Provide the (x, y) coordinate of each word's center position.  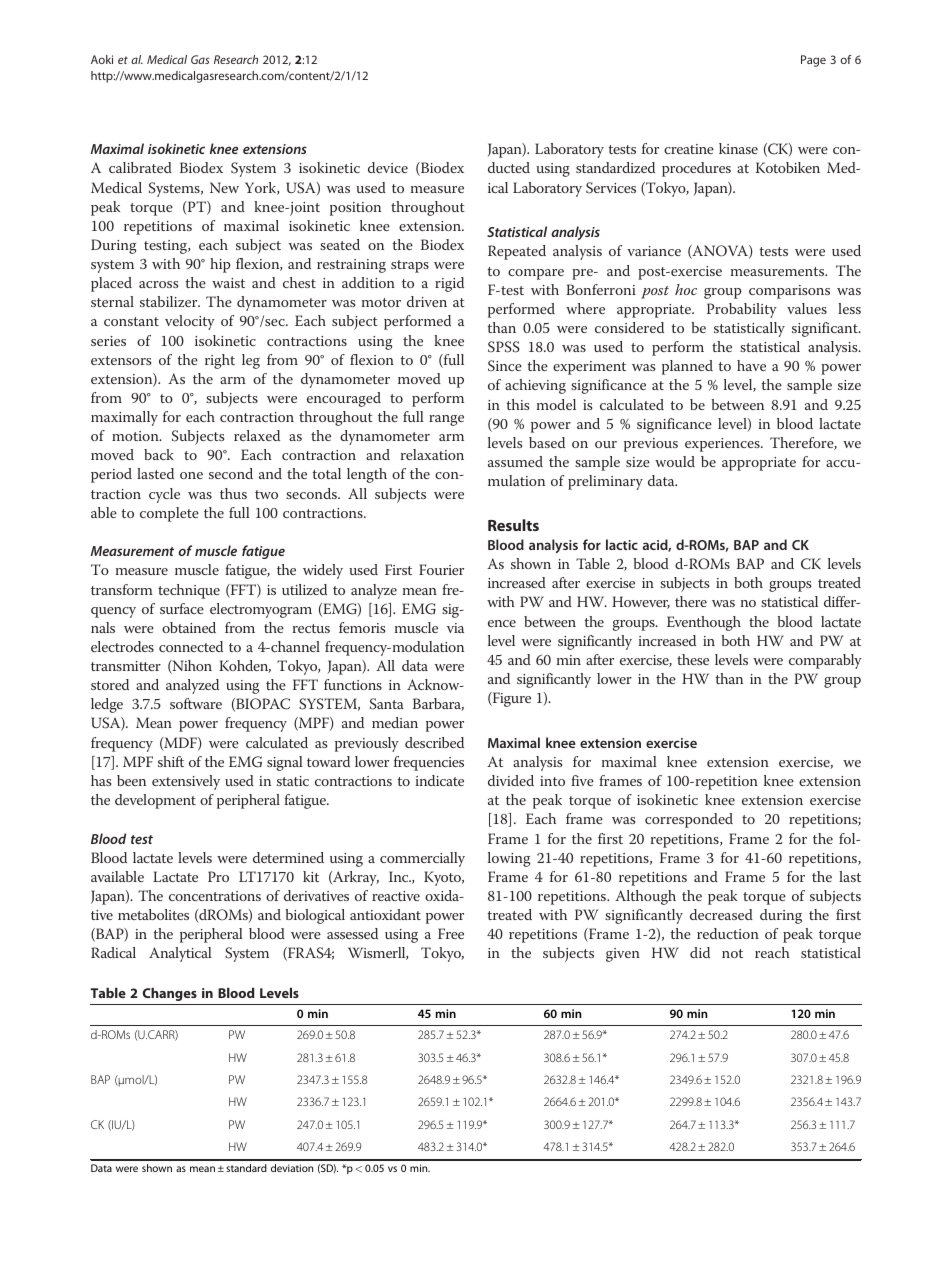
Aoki (102, 59)
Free (451, 933)
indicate (440, 780)
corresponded (689, 820)
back (159, 454)
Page (813, 61)
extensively (186, 782)
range (446, 420)
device (388, 167)
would (675, 461)
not (732, 953)
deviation (292, 1168)
